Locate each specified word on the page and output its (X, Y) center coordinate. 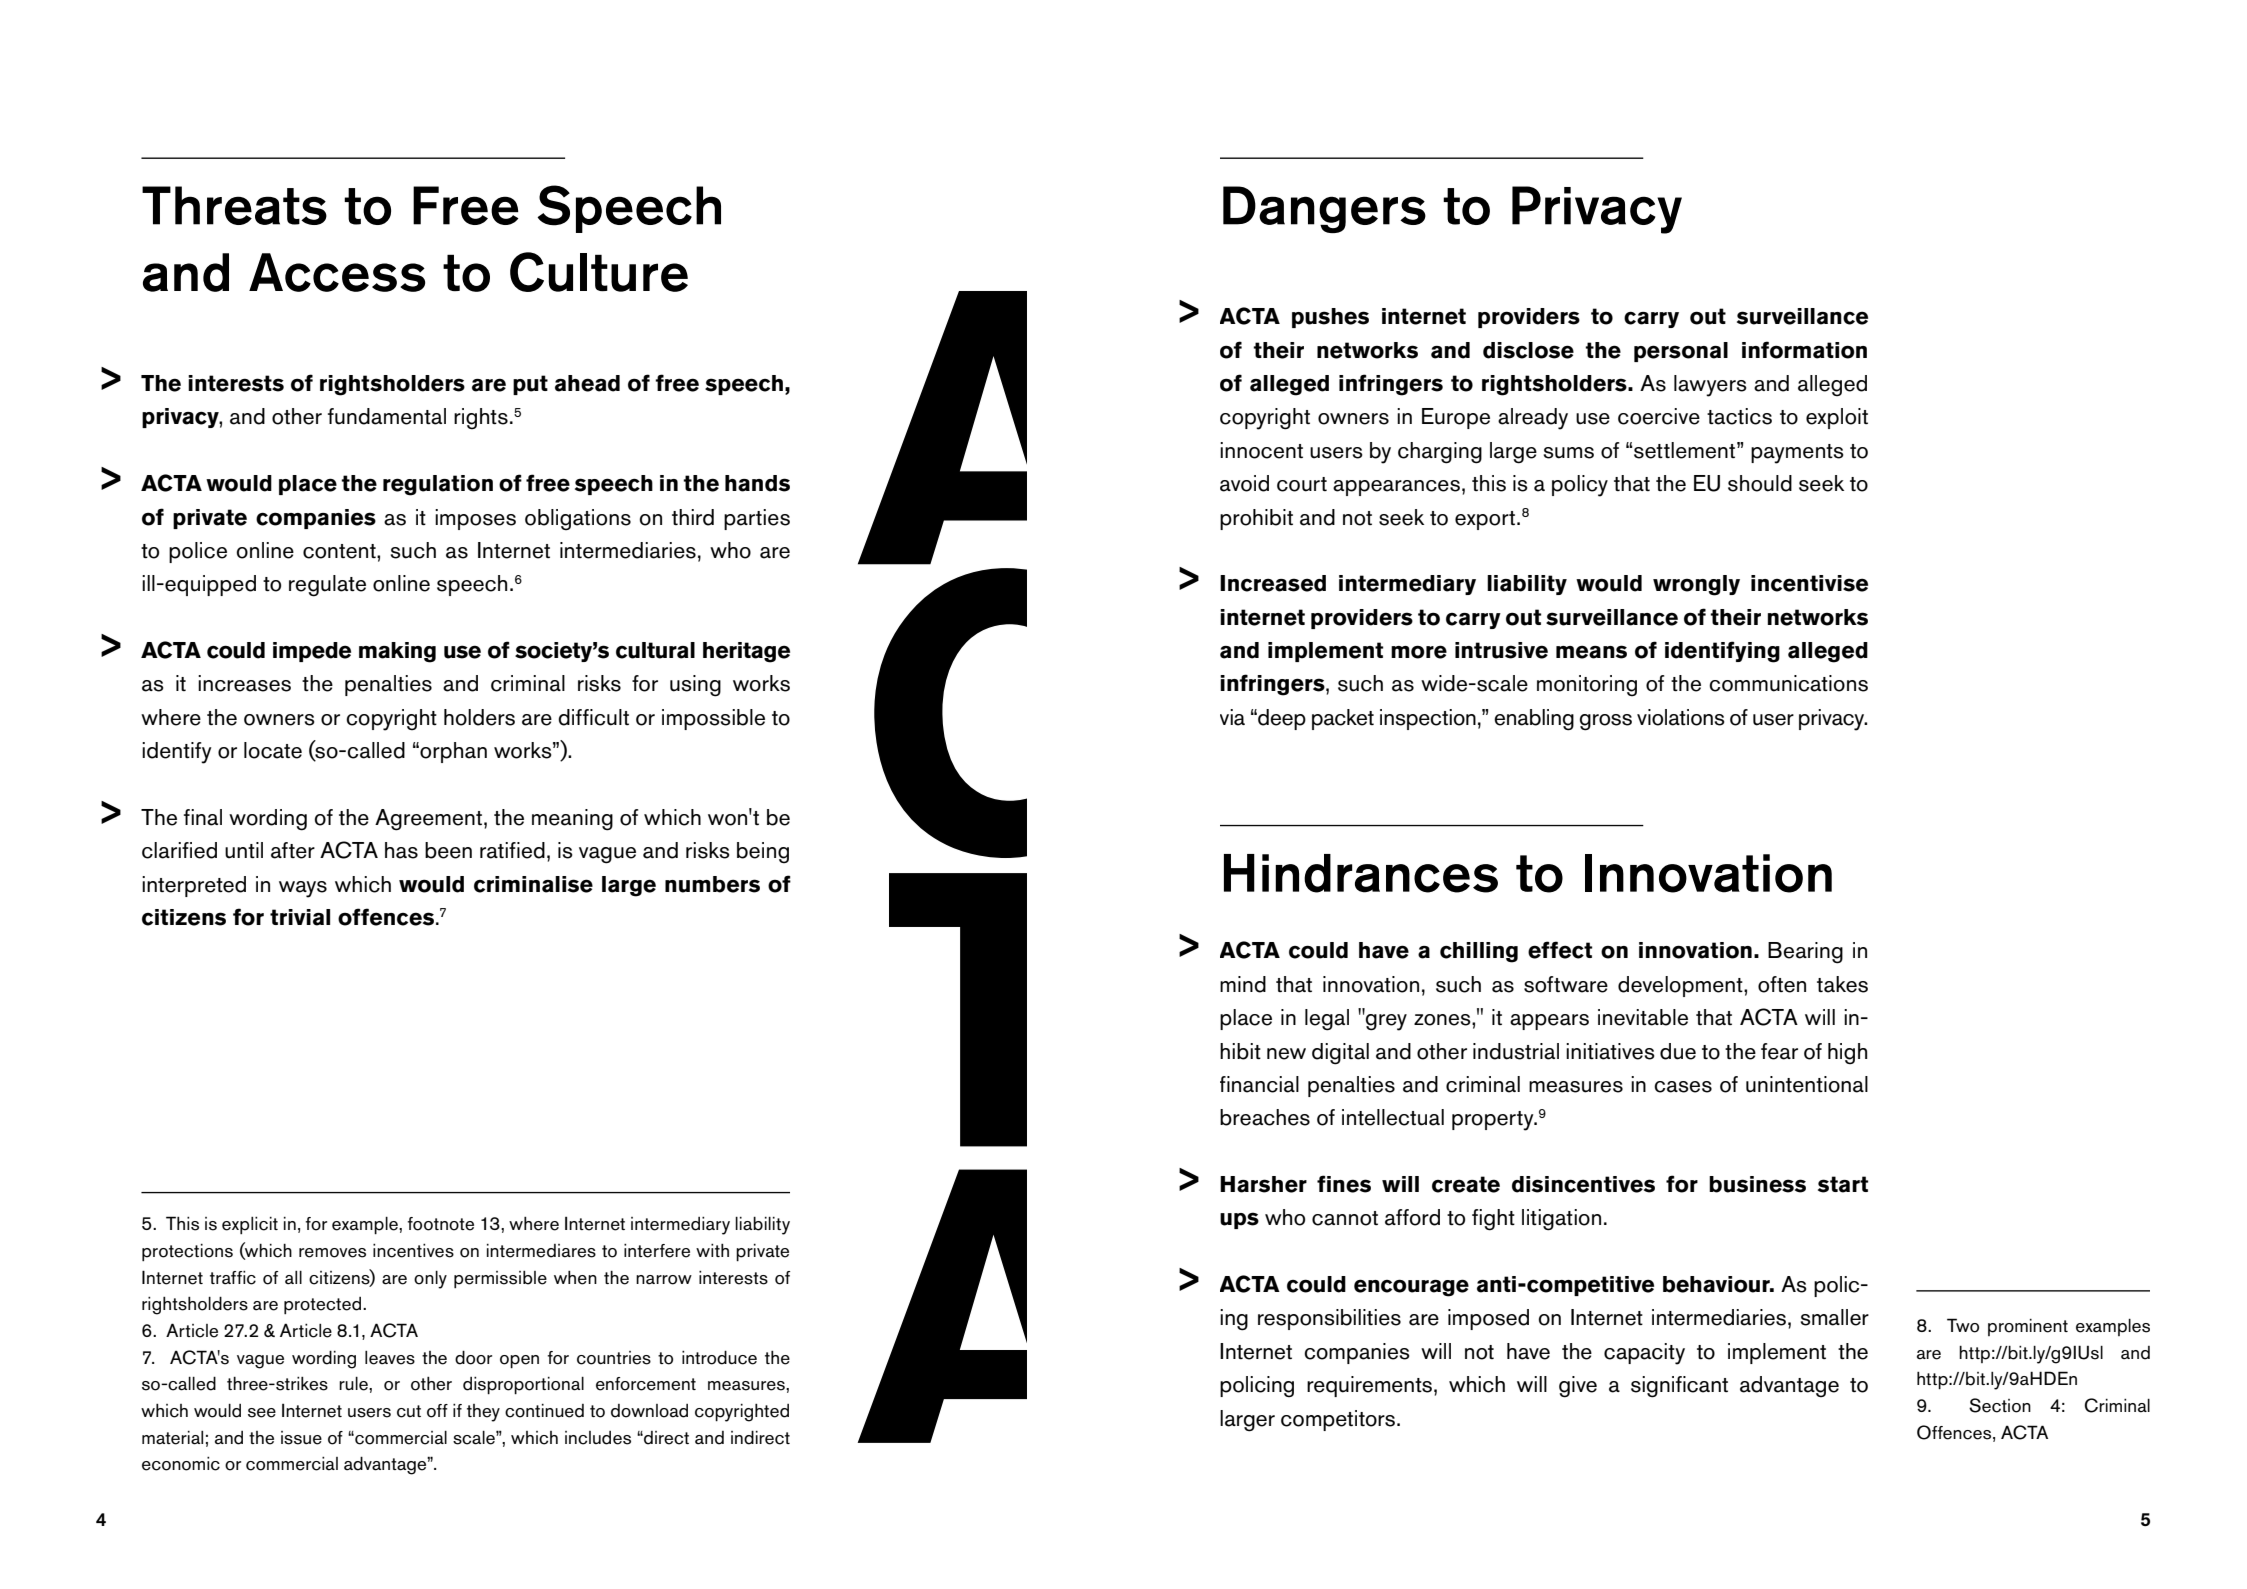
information (1804, 350)
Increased (1273, 583)
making (397, 652)
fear (1779, 1051)
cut (409, 1411)
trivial (300, 917)
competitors (1338, 1420)
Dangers (1324, 209)
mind (1243, 984)
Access (337, 272)
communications (1788, 683)
